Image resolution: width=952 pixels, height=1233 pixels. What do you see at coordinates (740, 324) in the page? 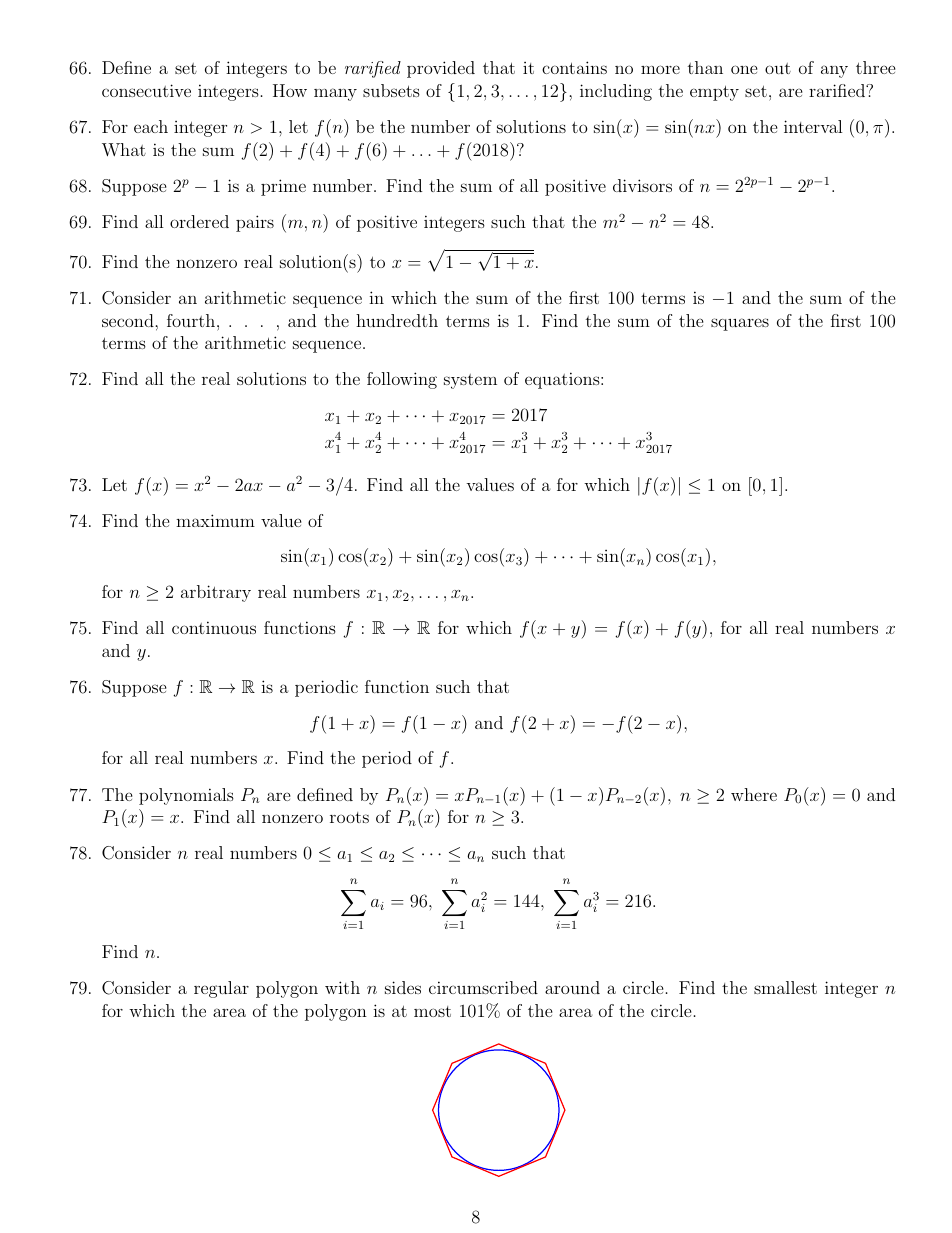
I see `squares` at bounding box center [740, 324].
